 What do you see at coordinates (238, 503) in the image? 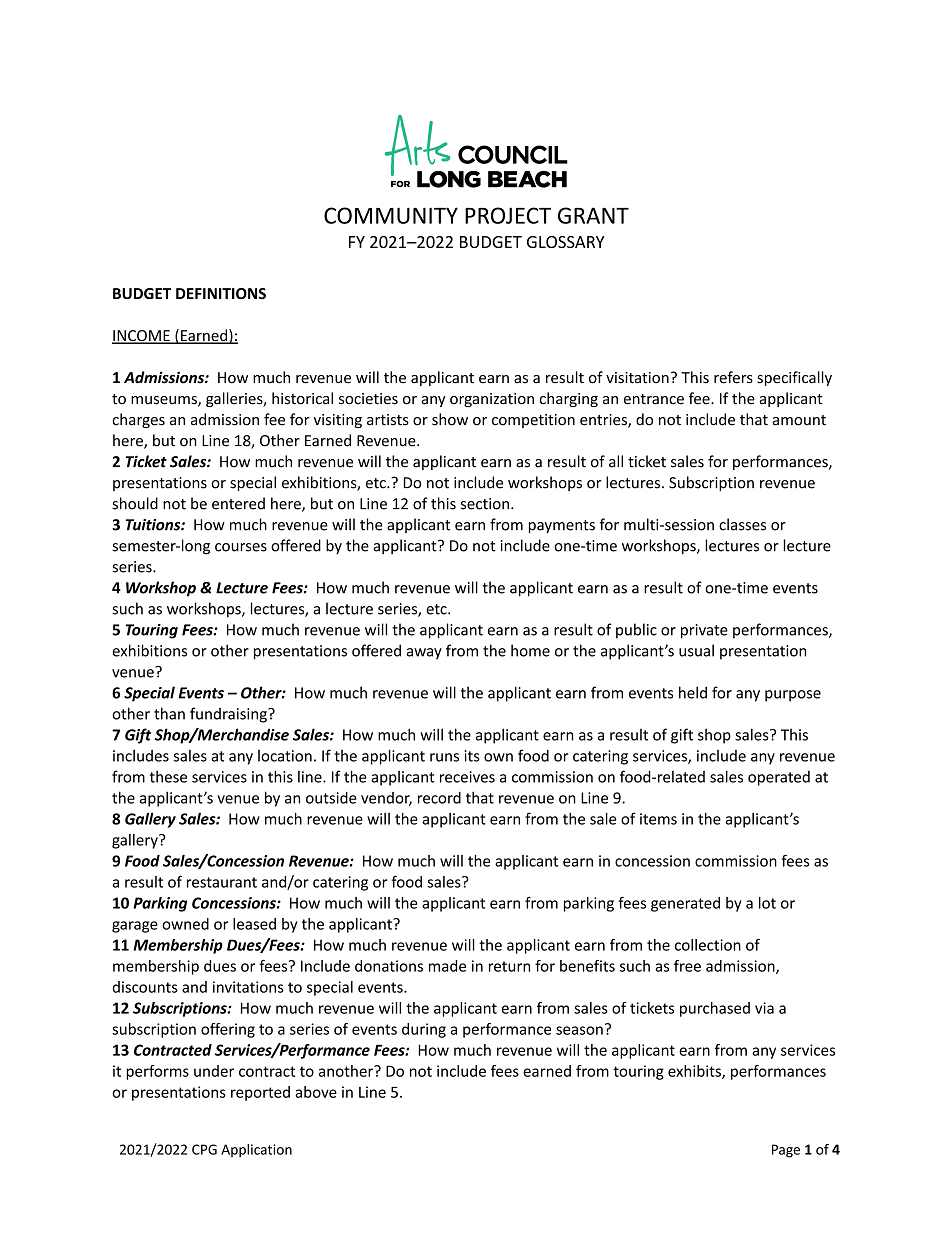
I see `entered` at bounding box center [238, 503].
